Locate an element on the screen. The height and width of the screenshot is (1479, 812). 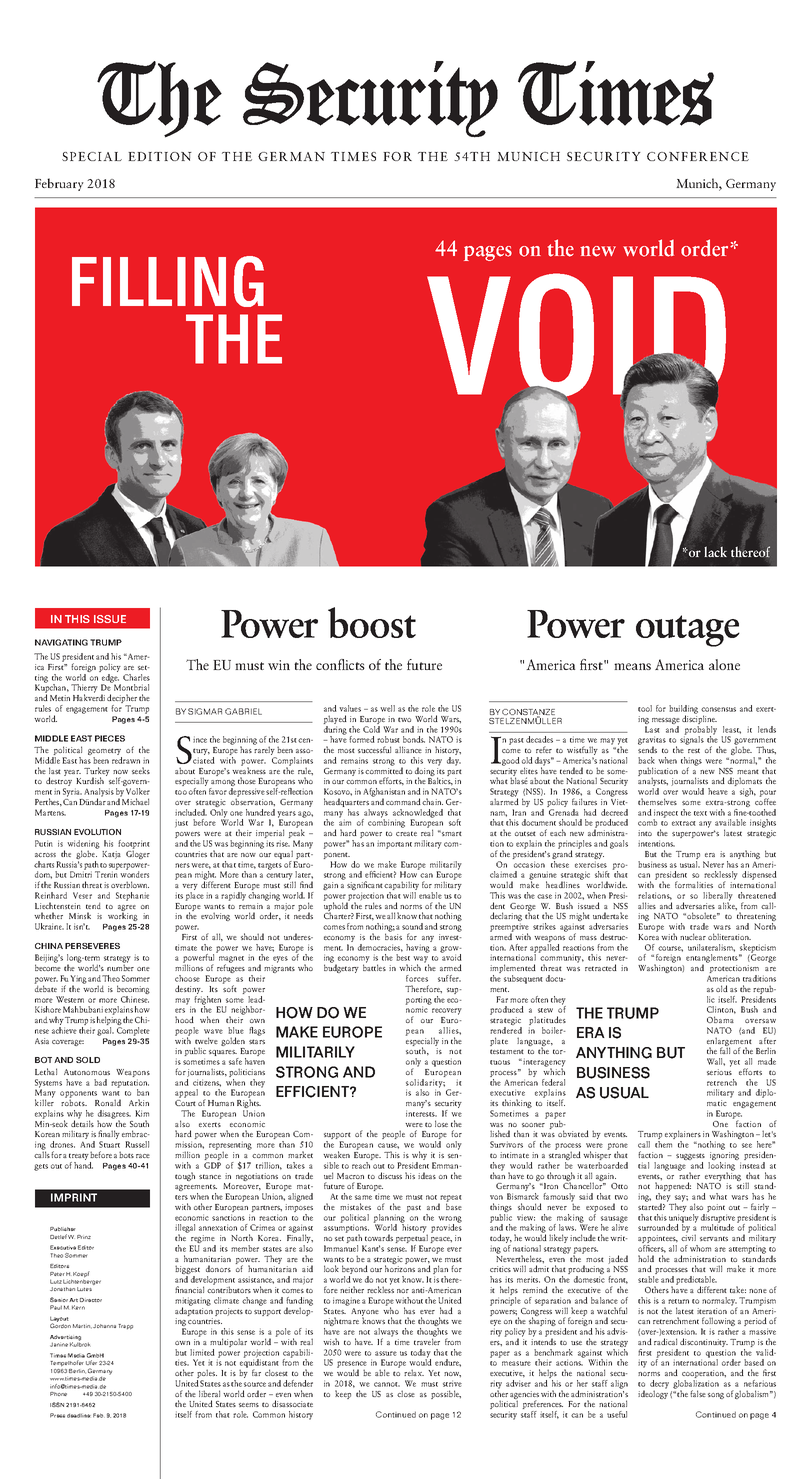
lack is located at coordinates (715, 551).
